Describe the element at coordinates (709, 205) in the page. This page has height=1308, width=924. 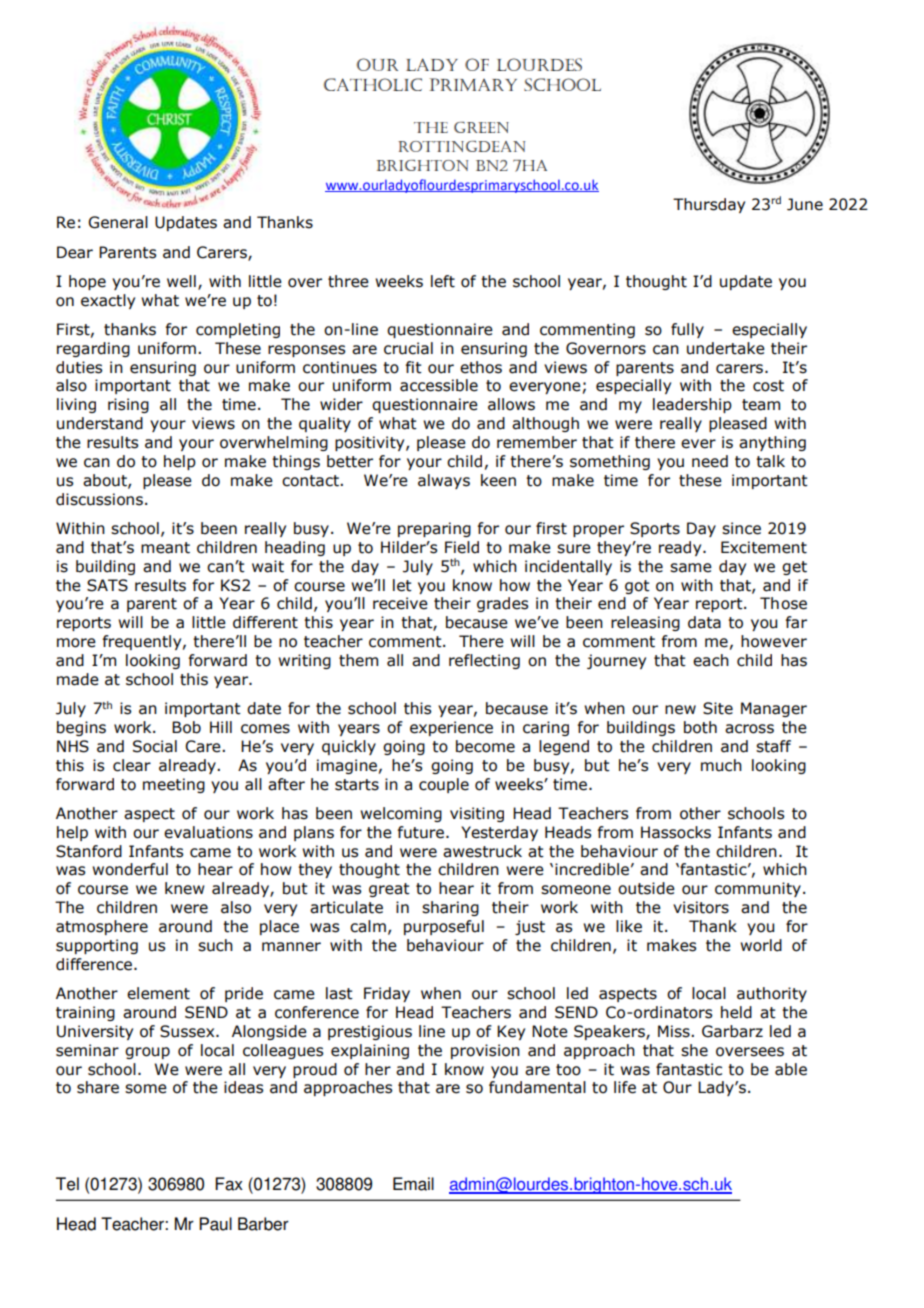
I see `Thursday` at that location.
